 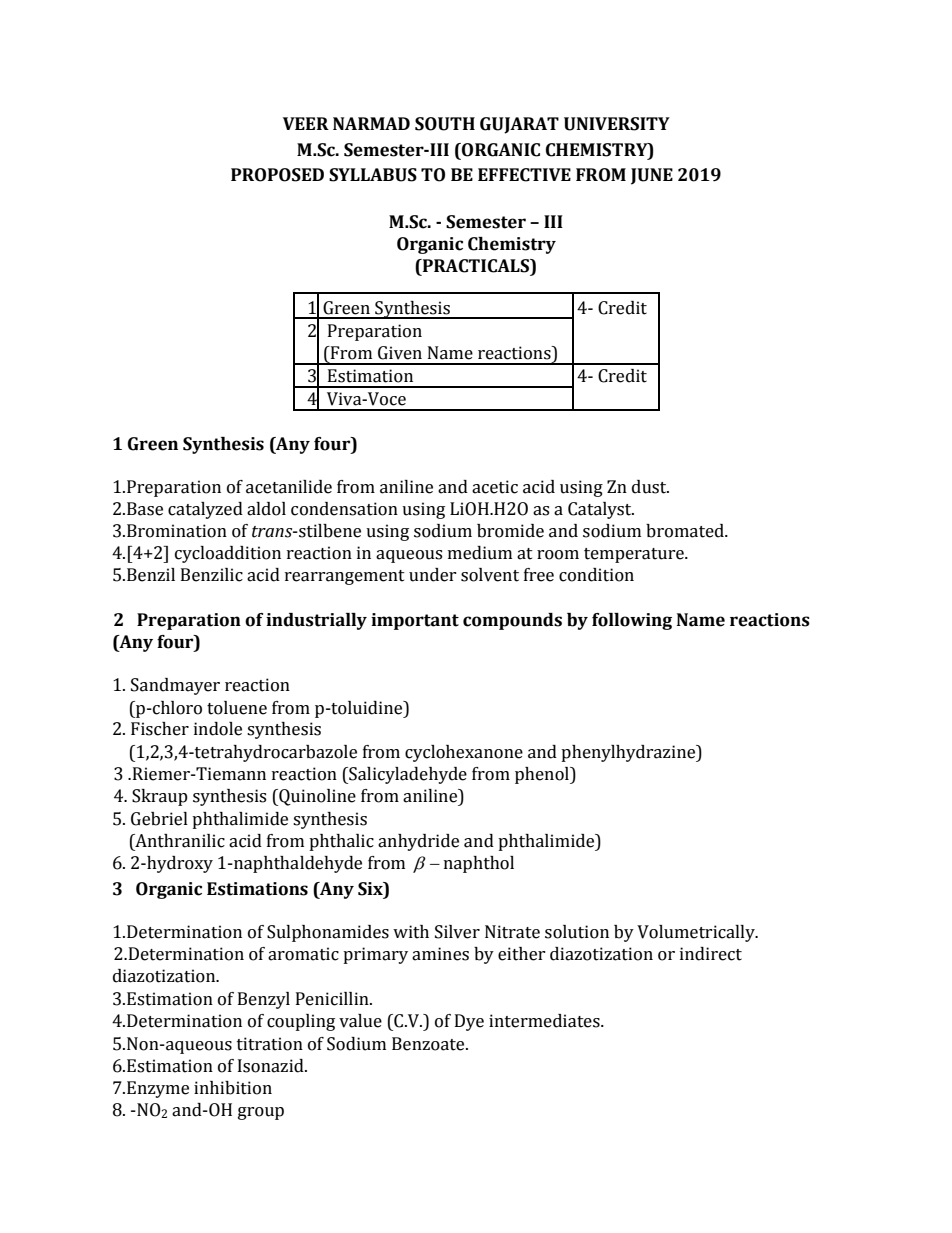 What do you see at coordinates (237, 708) in the page?
I see `toluene` at bounding box center [237, 708].
